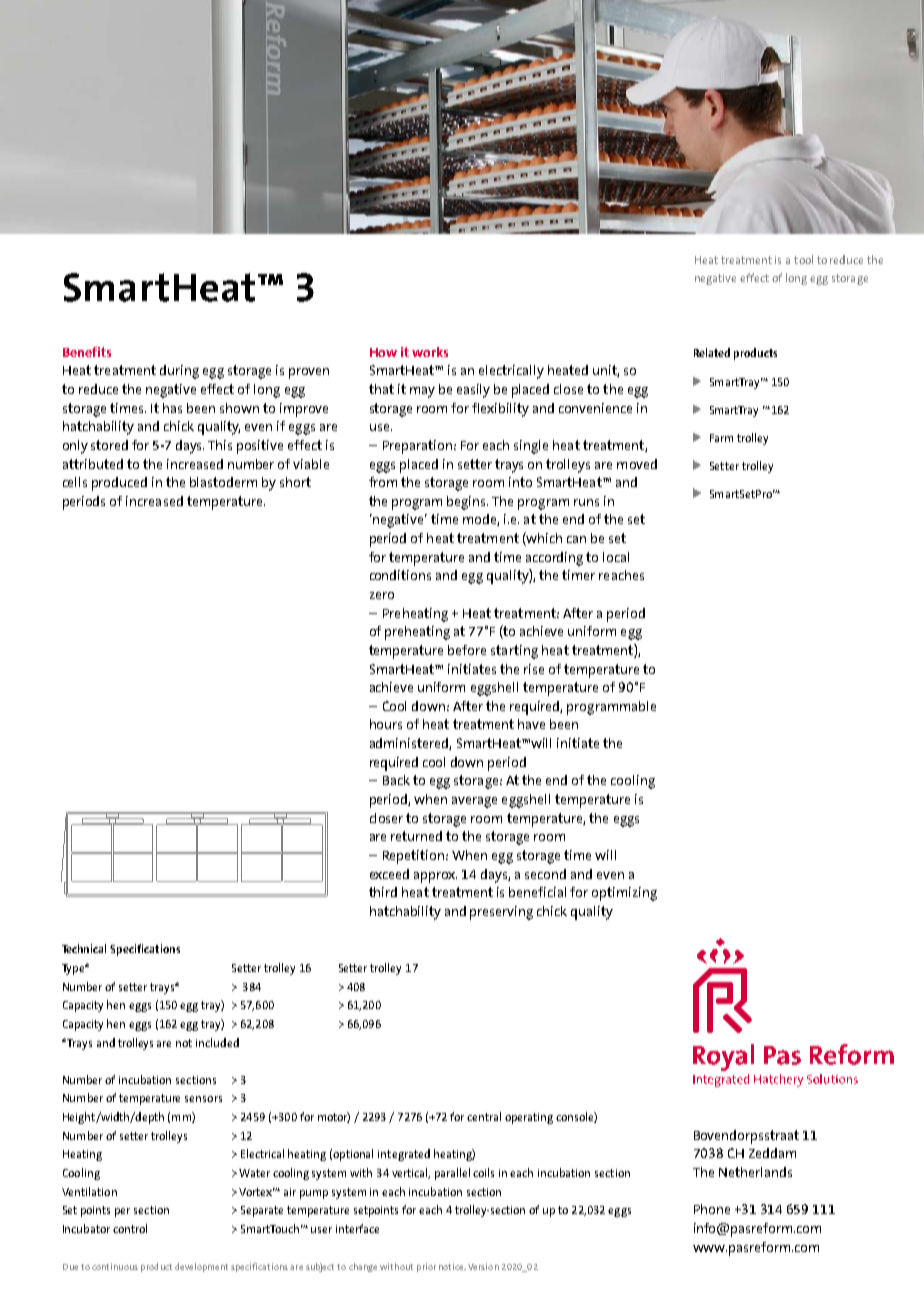 Image resolution: width=924 pixels, height=1308 pixels. What do you see at coordinates (624, 894) in the screenshot?
I see `optimizing` at bounding box center [624, 894].
